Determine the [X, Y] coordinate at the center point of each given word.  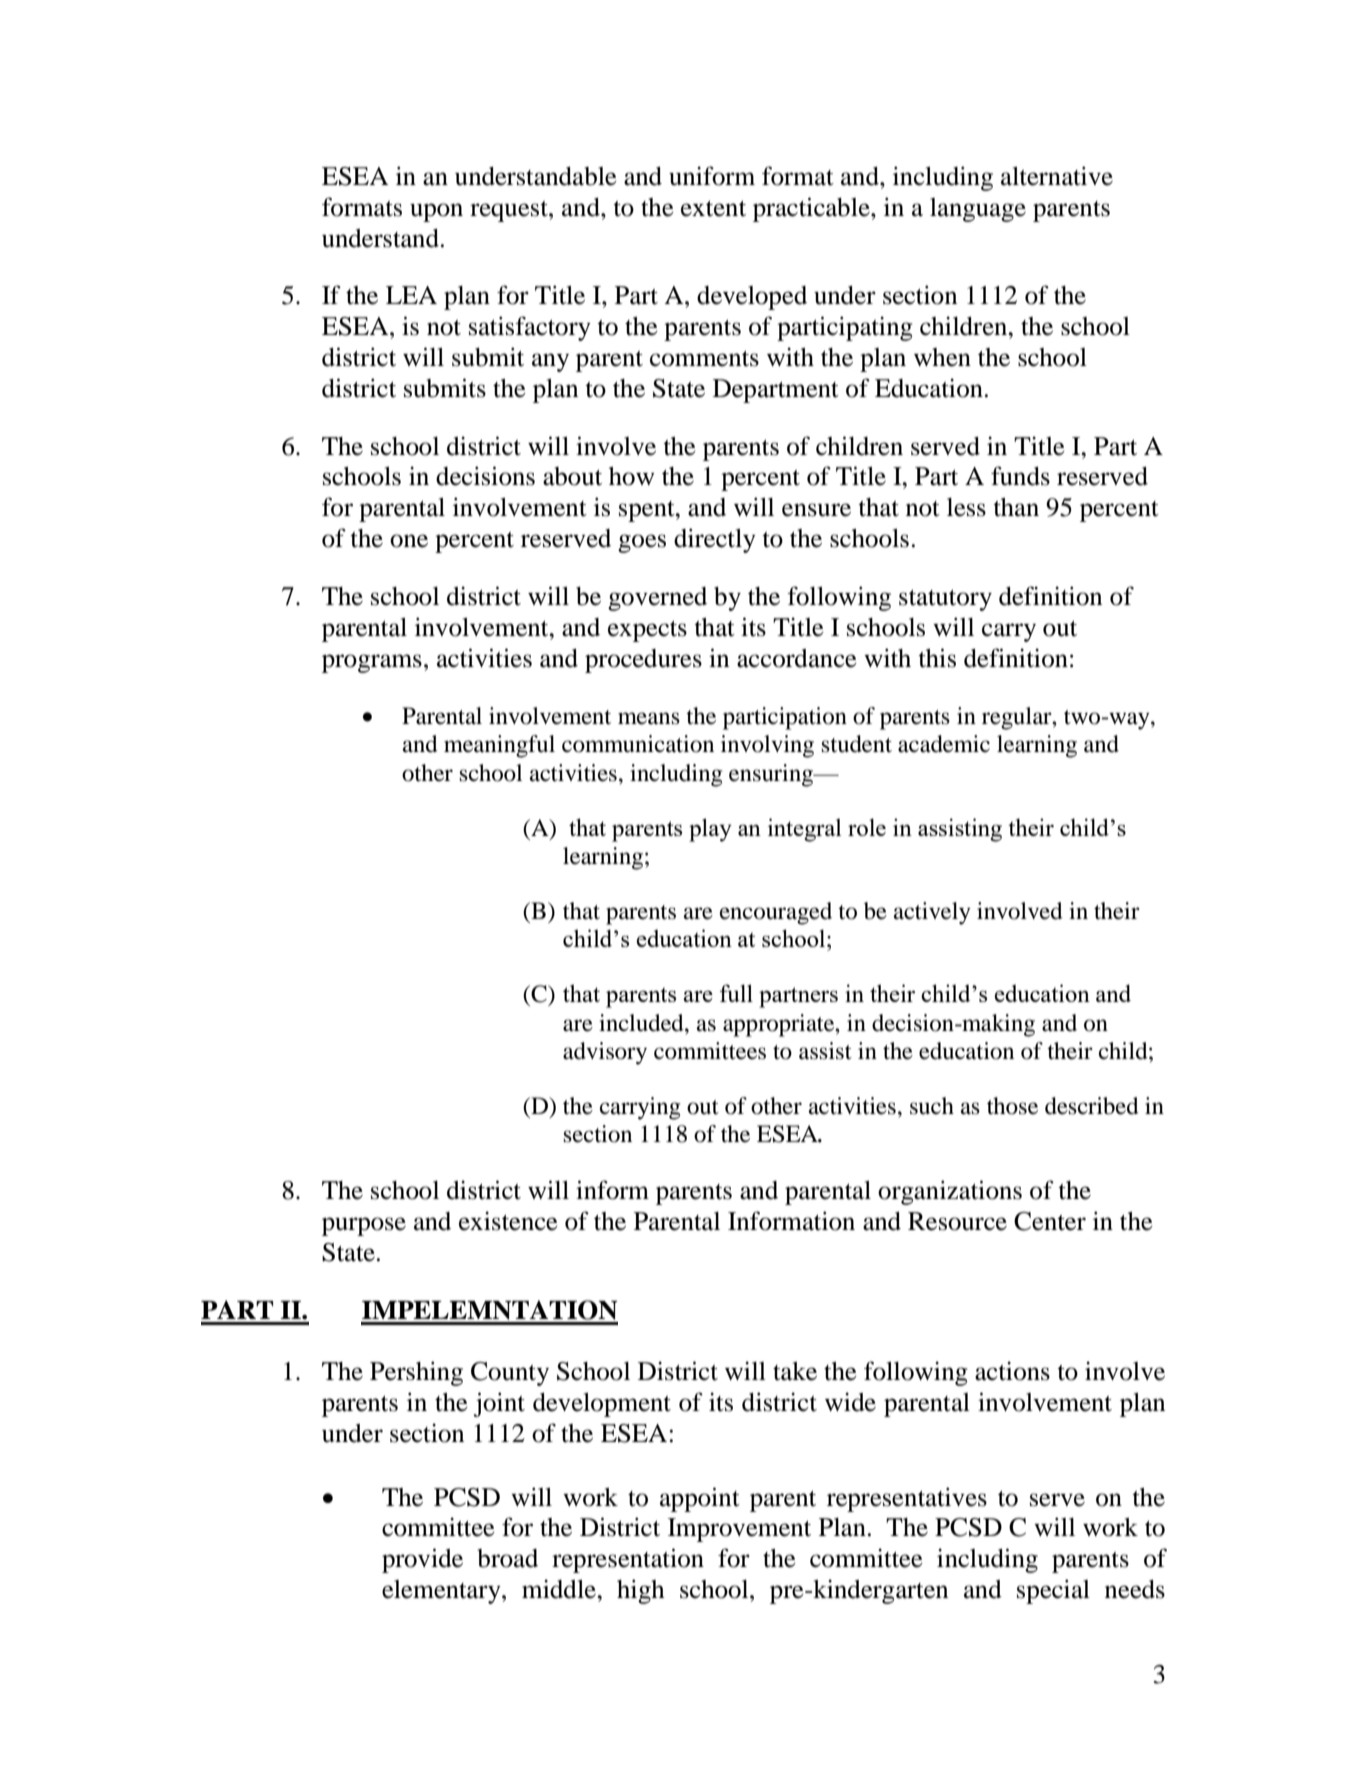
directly [715, 540]
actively [932, 913]
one [409, 541]
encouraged [776, 913]
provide [422, 1560]
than [1016, 507]
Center [1050, 1221]
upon [436, 212]
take [795, 1371]
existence [508, 1221]
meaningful [499, 746]
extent [713, 209]
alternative [1057, 176]
